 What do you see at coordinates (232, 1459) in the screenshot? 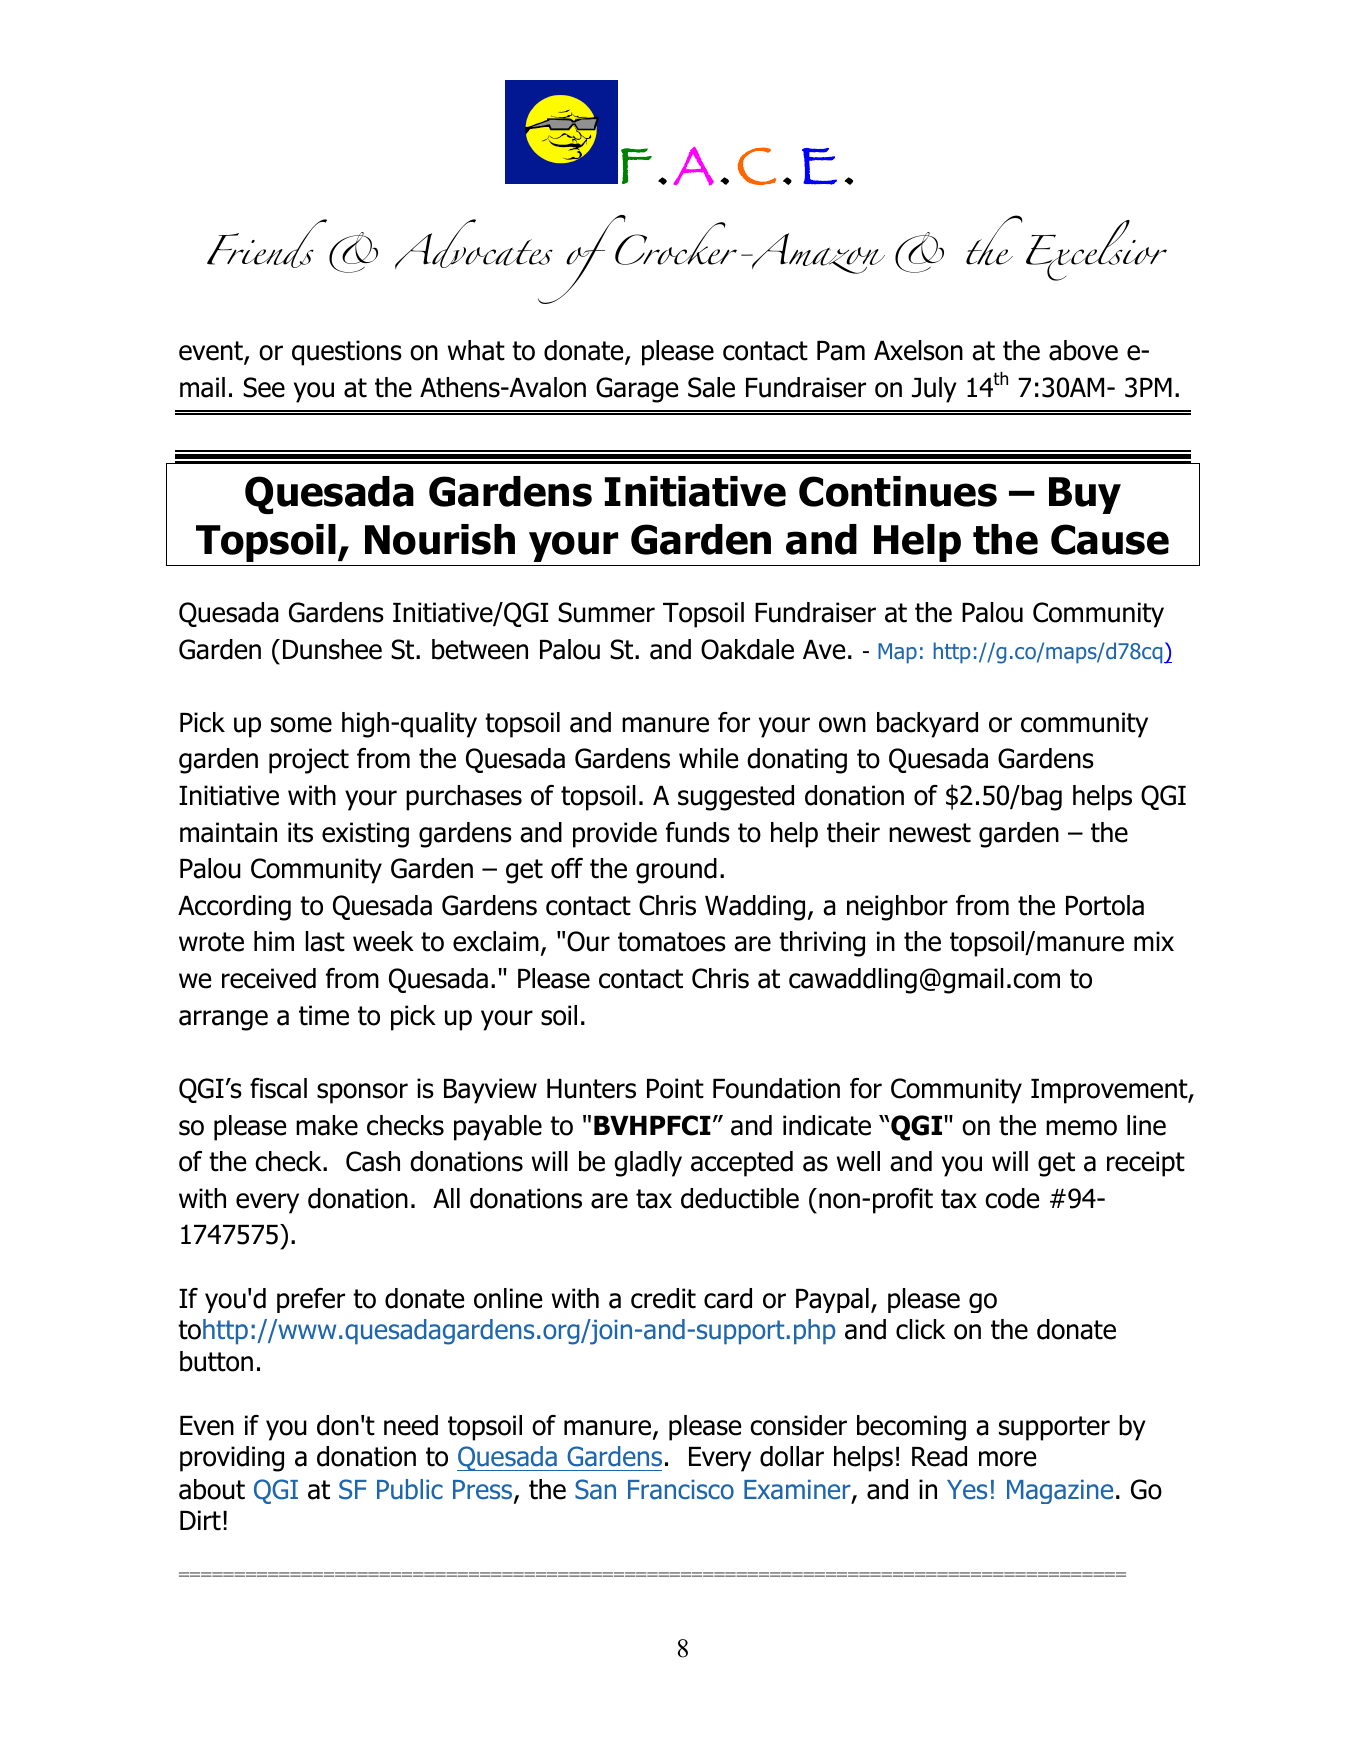
I see `providing` at bounding box center [232, 1459].
